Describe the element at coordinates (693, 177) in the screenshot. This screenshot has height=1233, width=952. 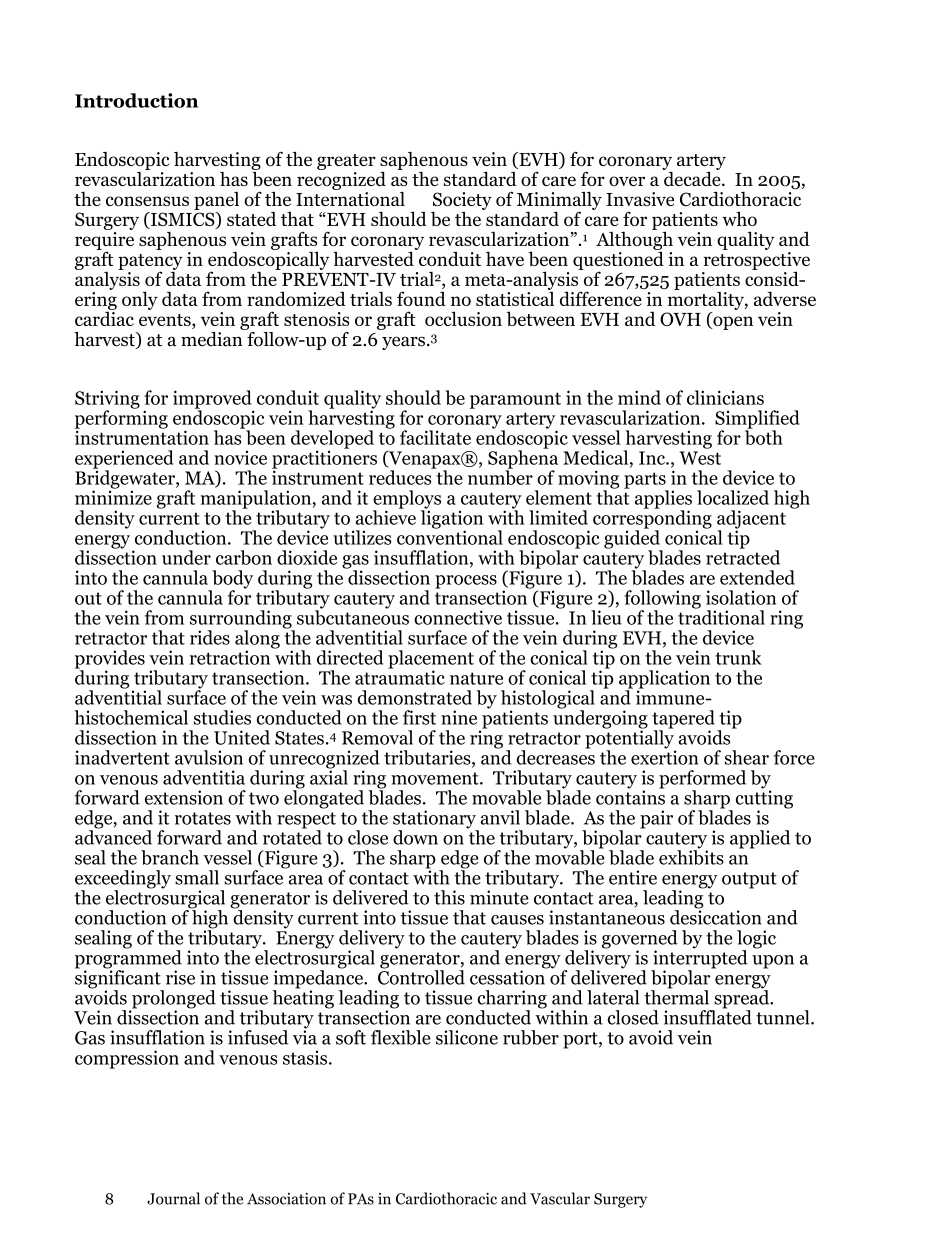
I see `decade` at that location.
